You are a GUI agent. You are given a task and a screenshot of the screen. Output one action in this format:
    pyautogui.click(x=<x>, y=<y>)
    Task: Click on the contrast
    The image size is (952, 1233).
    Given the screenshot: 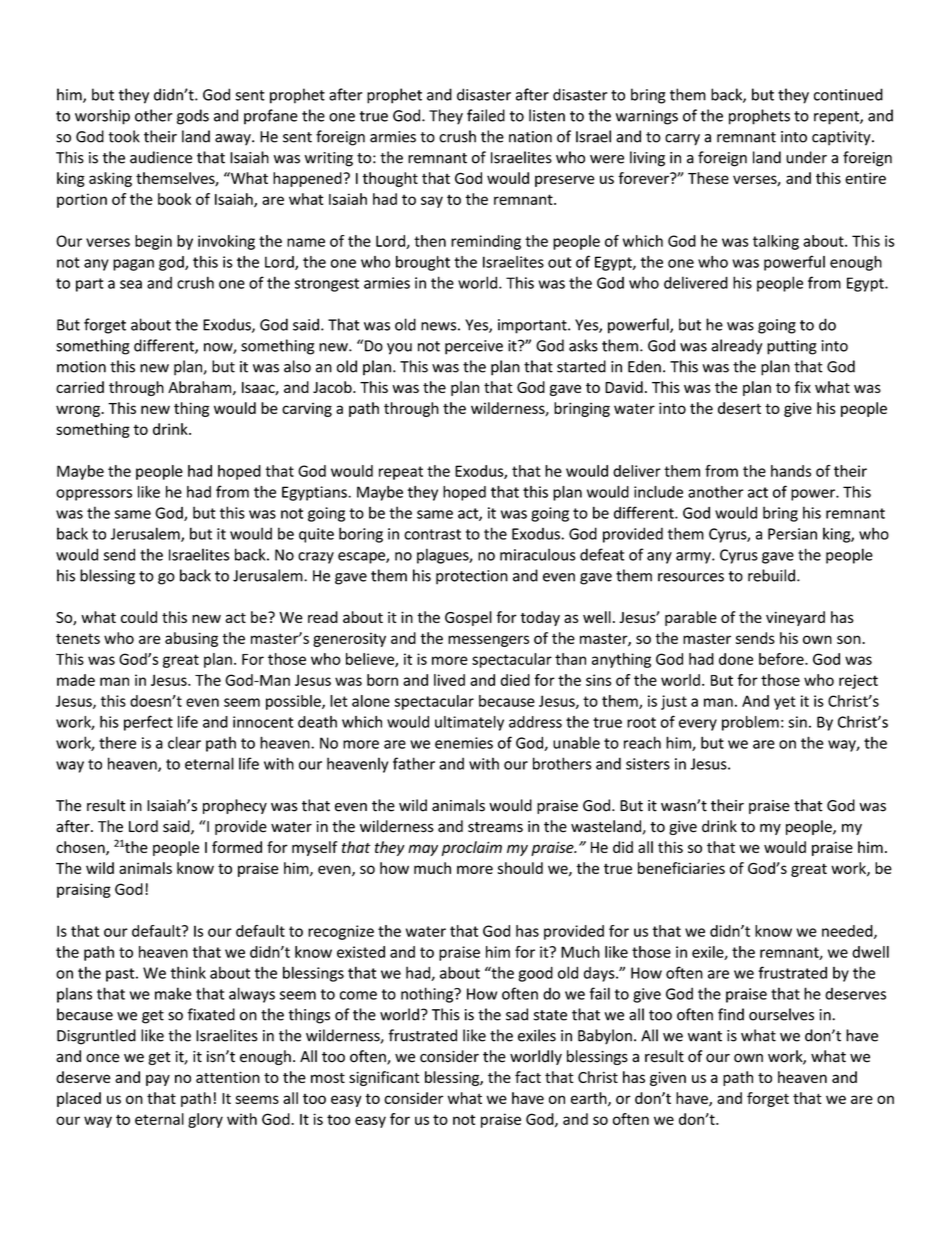 What is the action you would take?
    pyautogui.click(x=432, y=534)
